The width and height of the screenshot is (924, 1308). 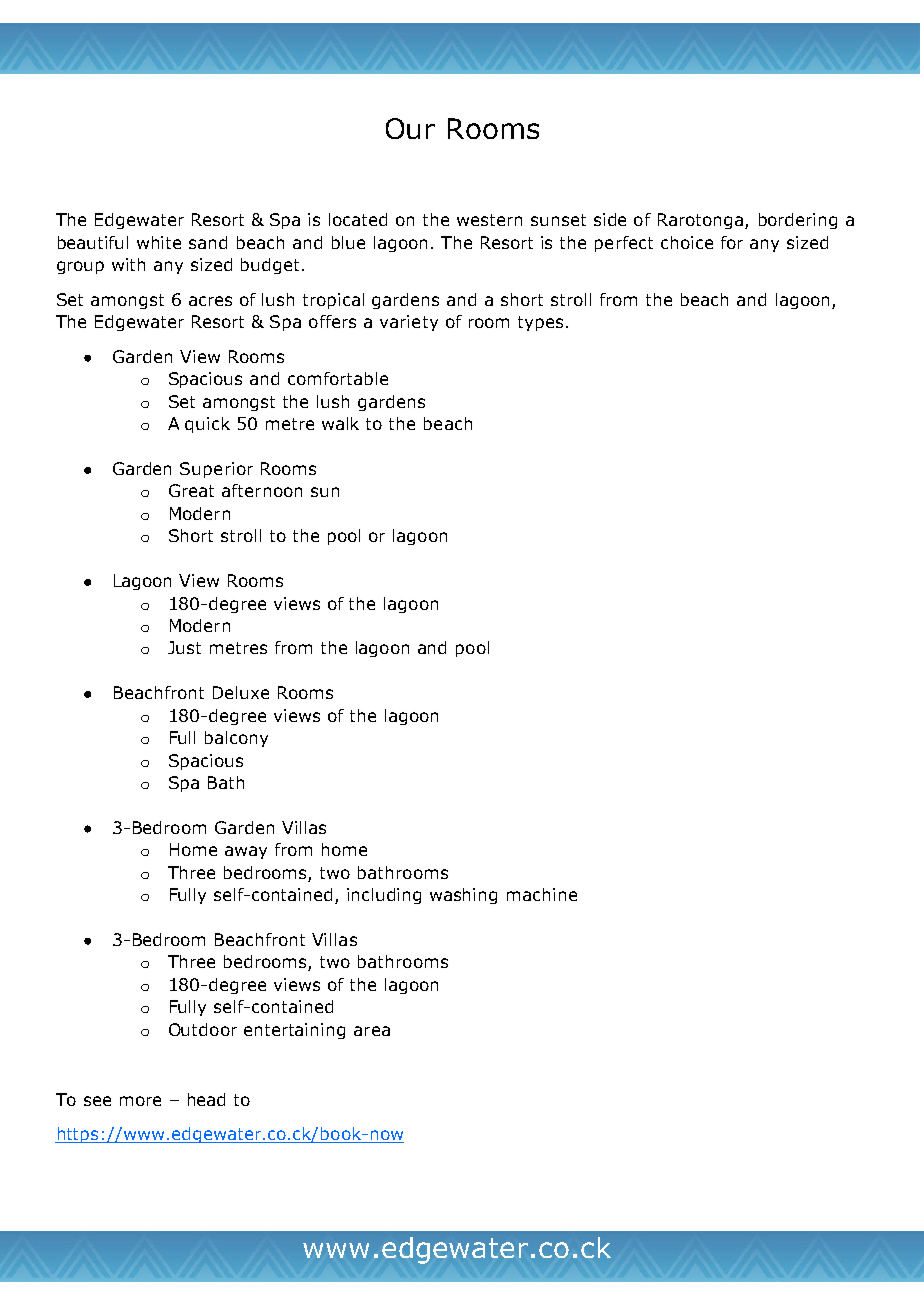 I want to click on machine, so click(x=542, y=894).
